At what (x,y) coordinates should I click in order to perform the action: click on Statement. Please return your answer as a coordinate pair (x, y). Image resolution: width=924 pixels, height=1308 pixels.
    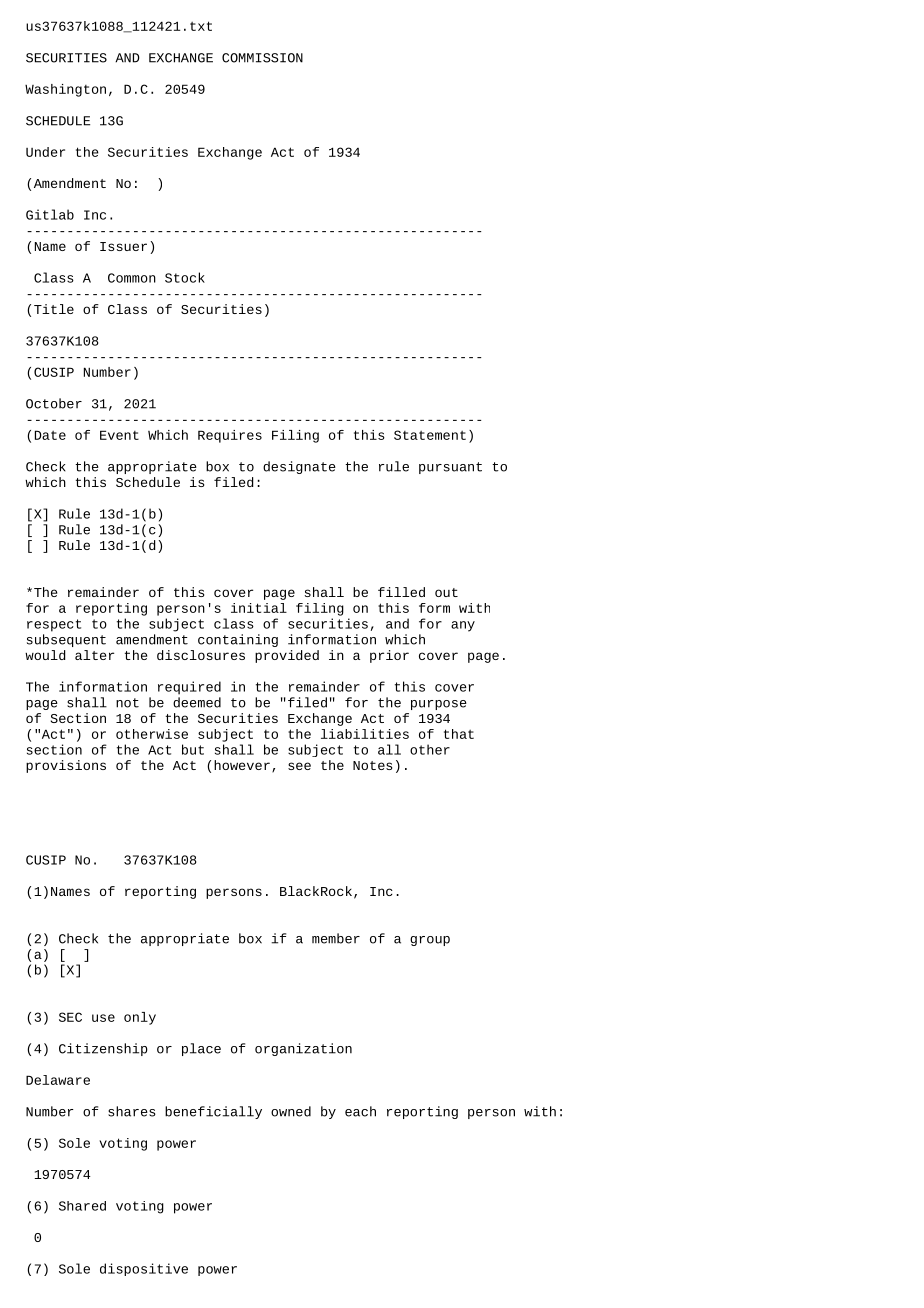
    Looking at the image, I should click on (430, 435).
